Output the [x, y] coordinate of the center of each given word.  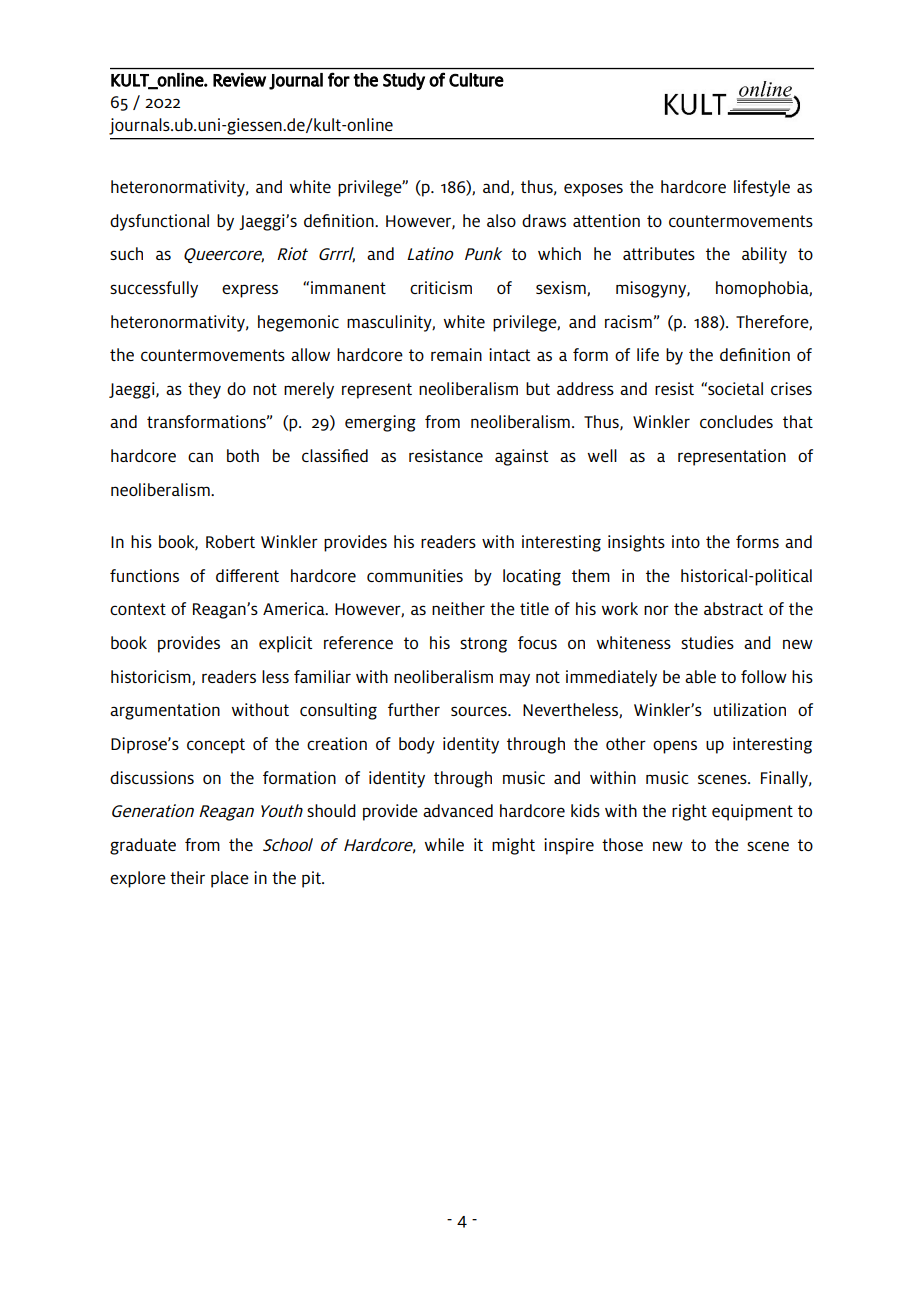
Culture [476, 80]
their [187, 877]
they [204, 390]
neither [458, 608]
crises [791, 388]
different [247, 575]
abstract [733, 608]
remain [456, 354]
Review [239, 80]
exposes [593, 190]
